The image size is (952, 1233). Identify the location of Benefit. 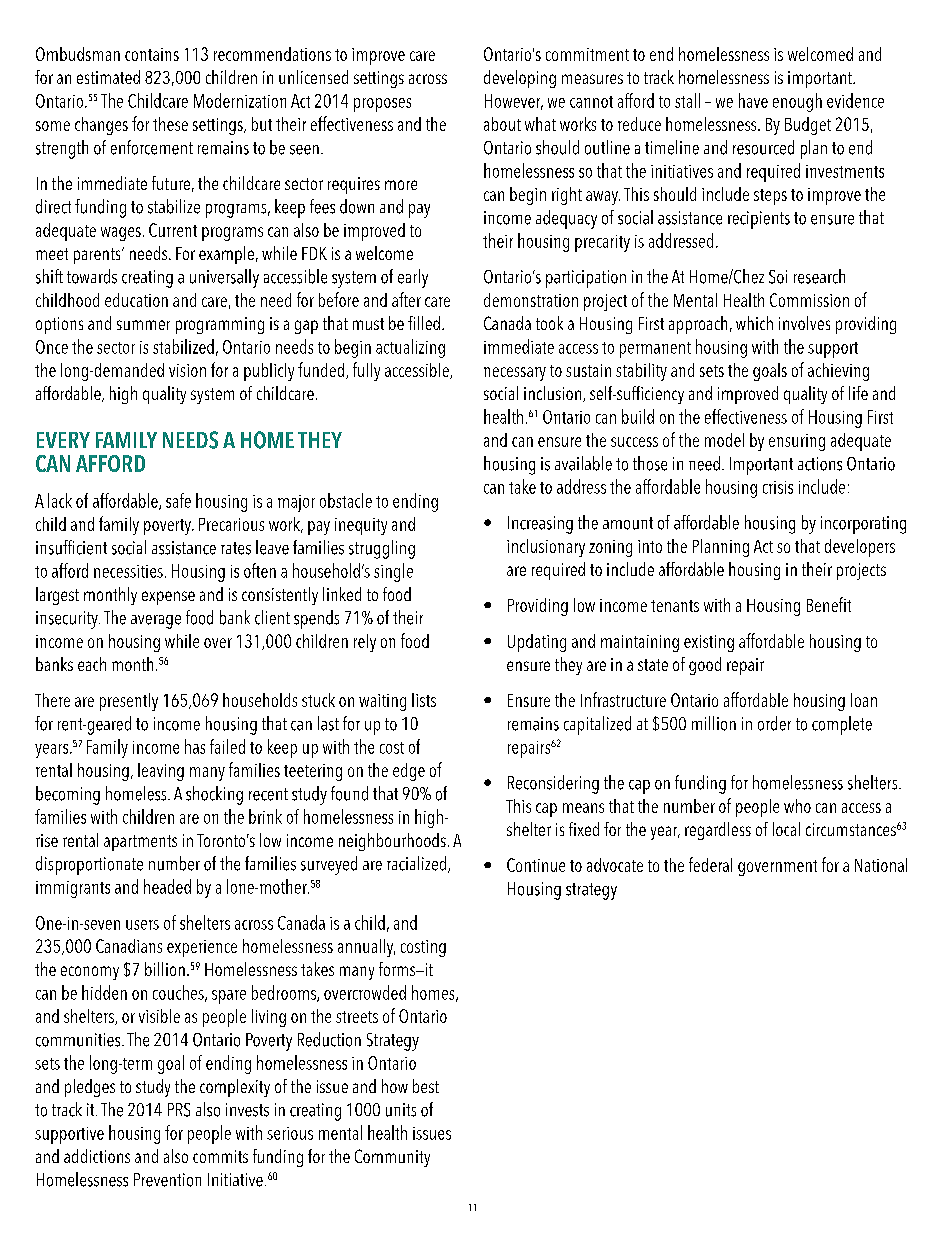
(829, 604).
